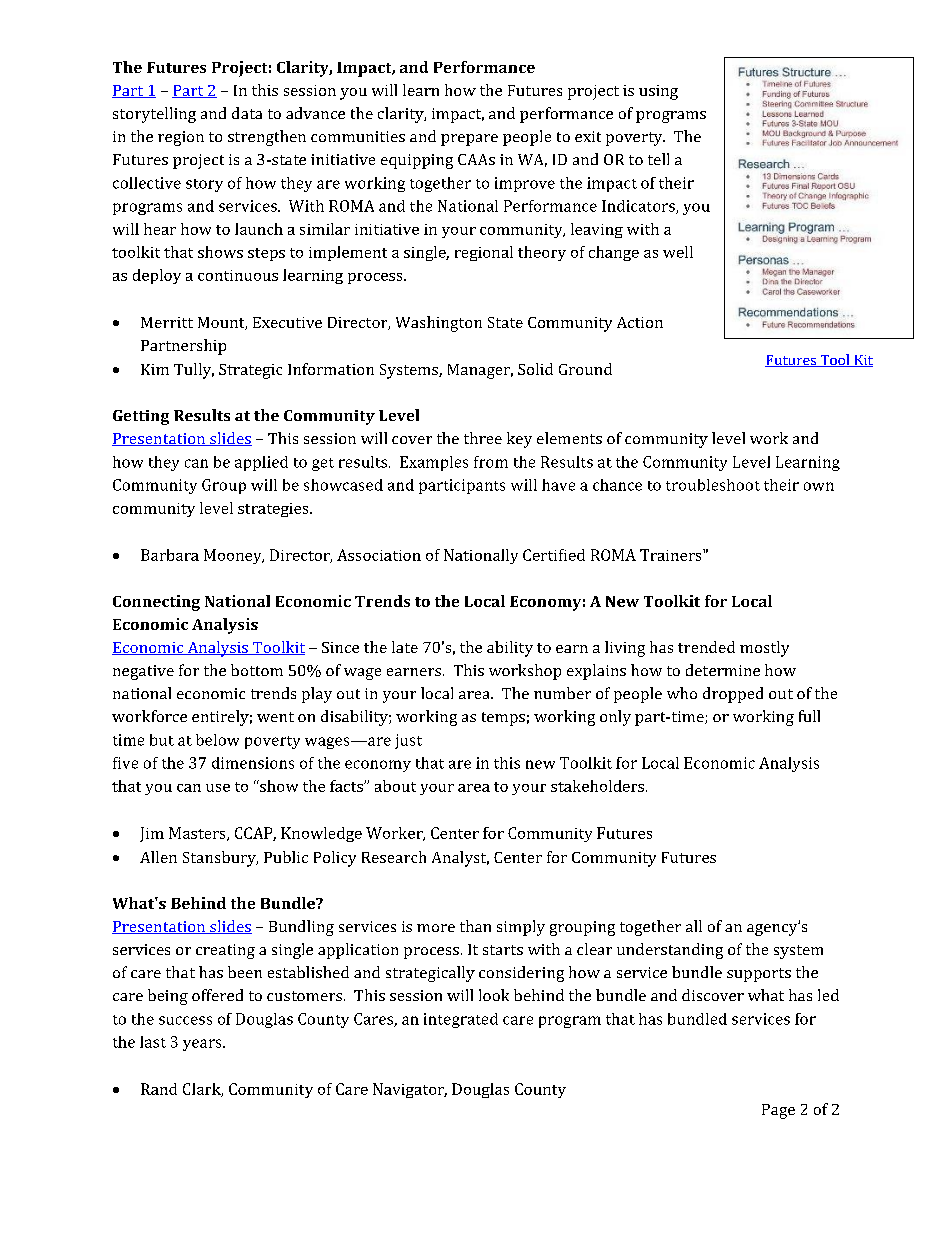 The width and height of the image is (952, 1233). I want to click on using, so click(658, 92).
